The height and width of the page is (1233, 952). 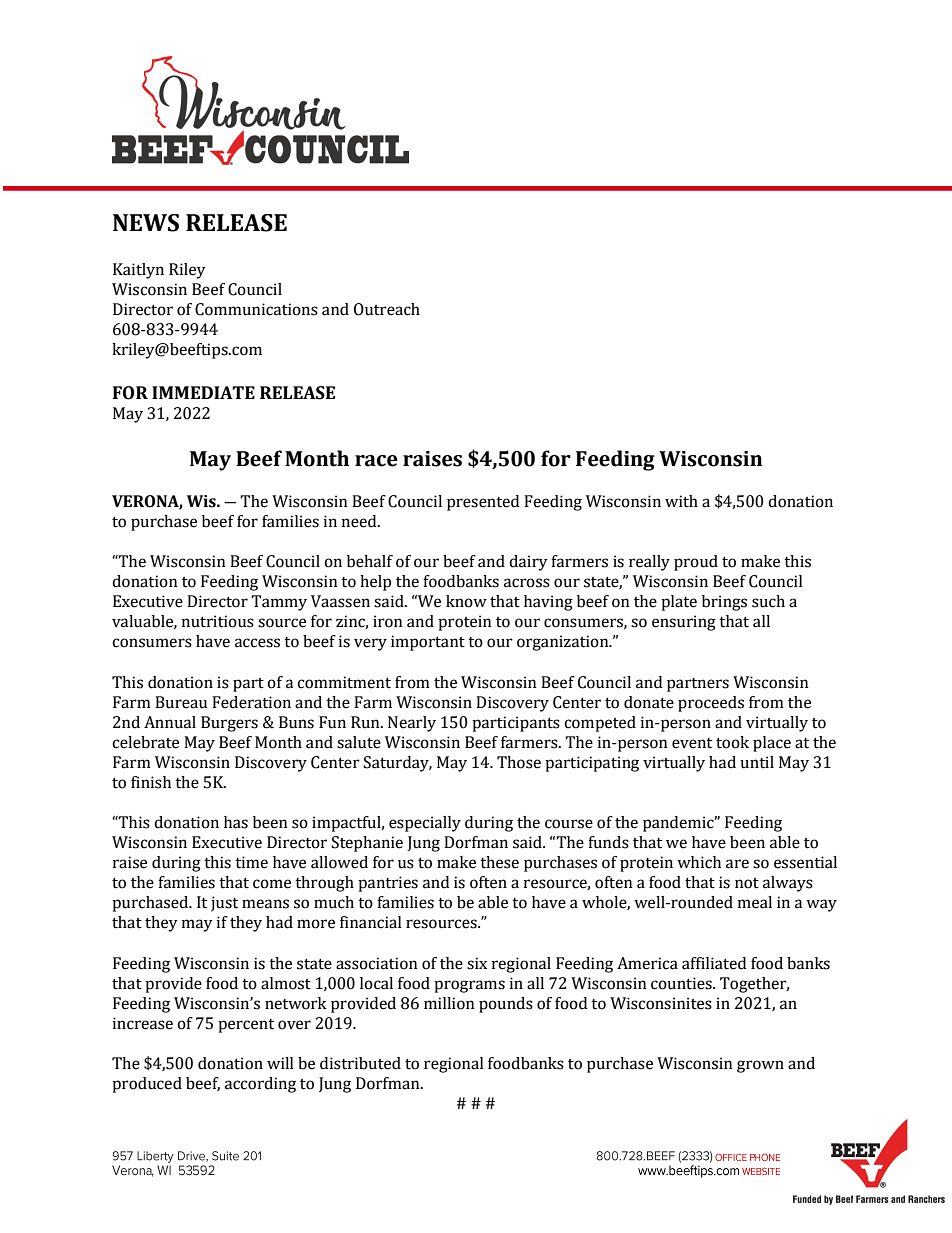 I want to click on according, so click(x=260, y=1085).
